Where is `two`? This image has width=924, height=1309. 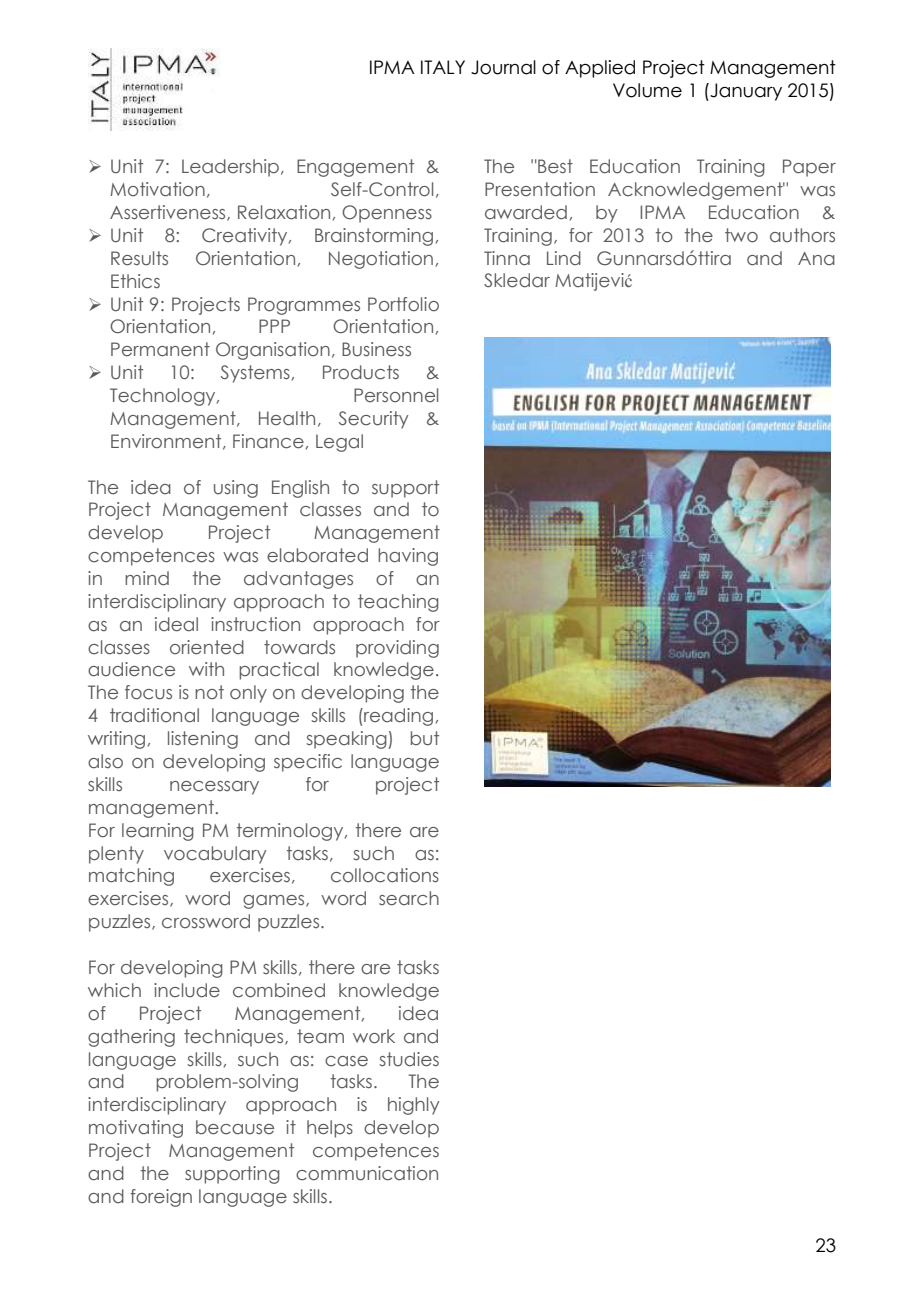
two is located at coordinates (741, 235).
